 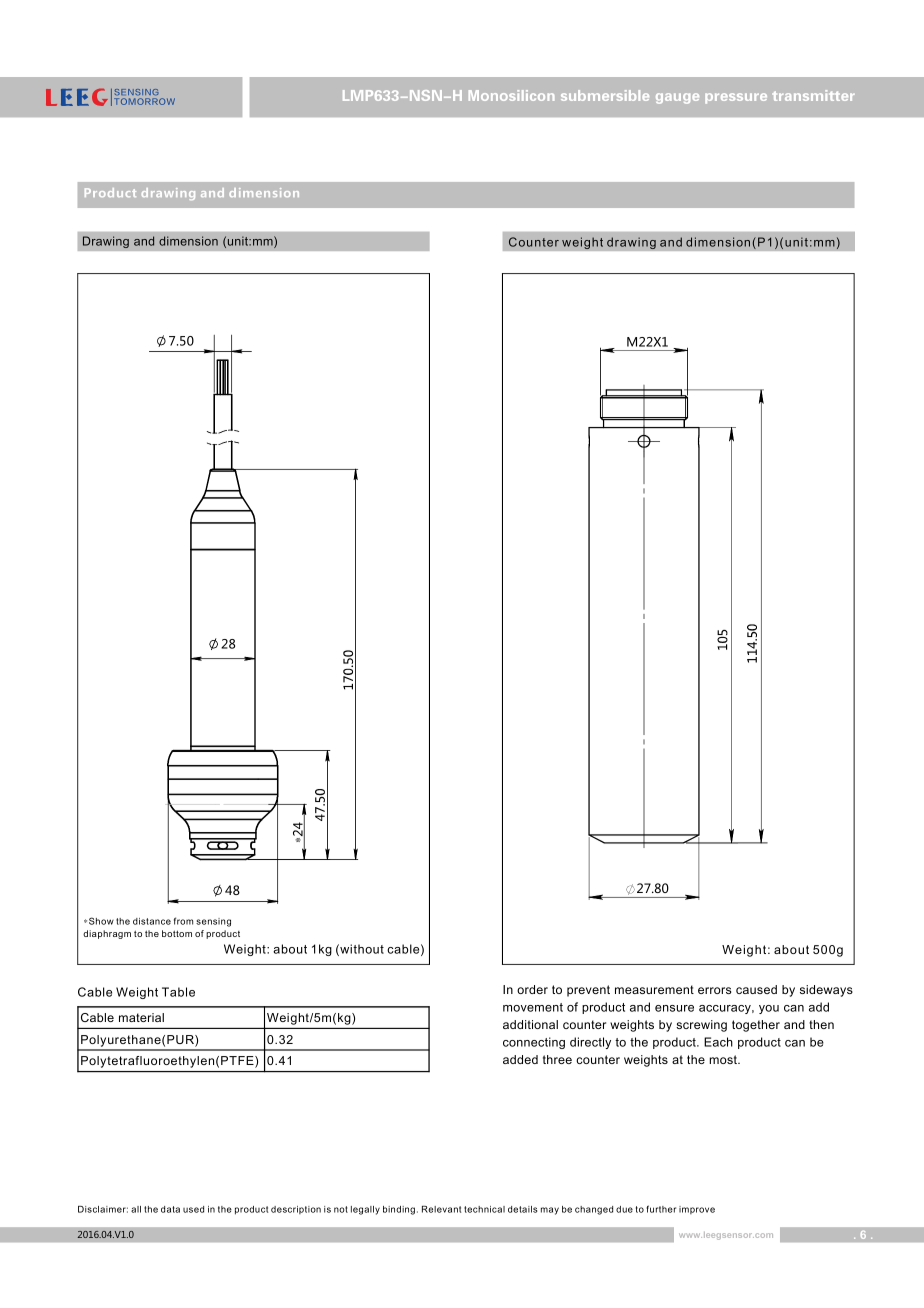 What do you see at coordinates (170, 1209) in the image?
I see `data` at bounding box center [170, 1209].
